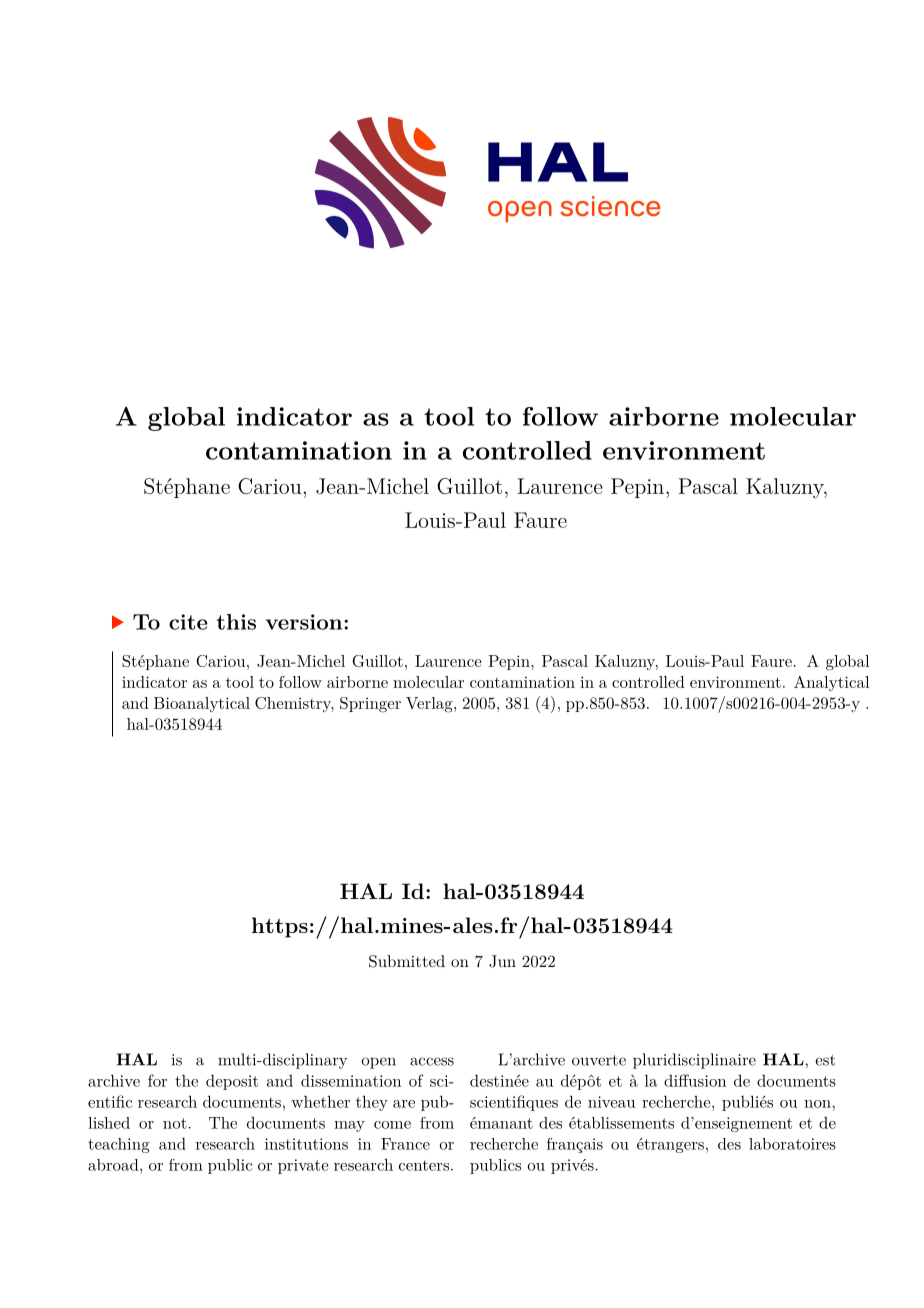  I want to click on version, so click(305, 622).
